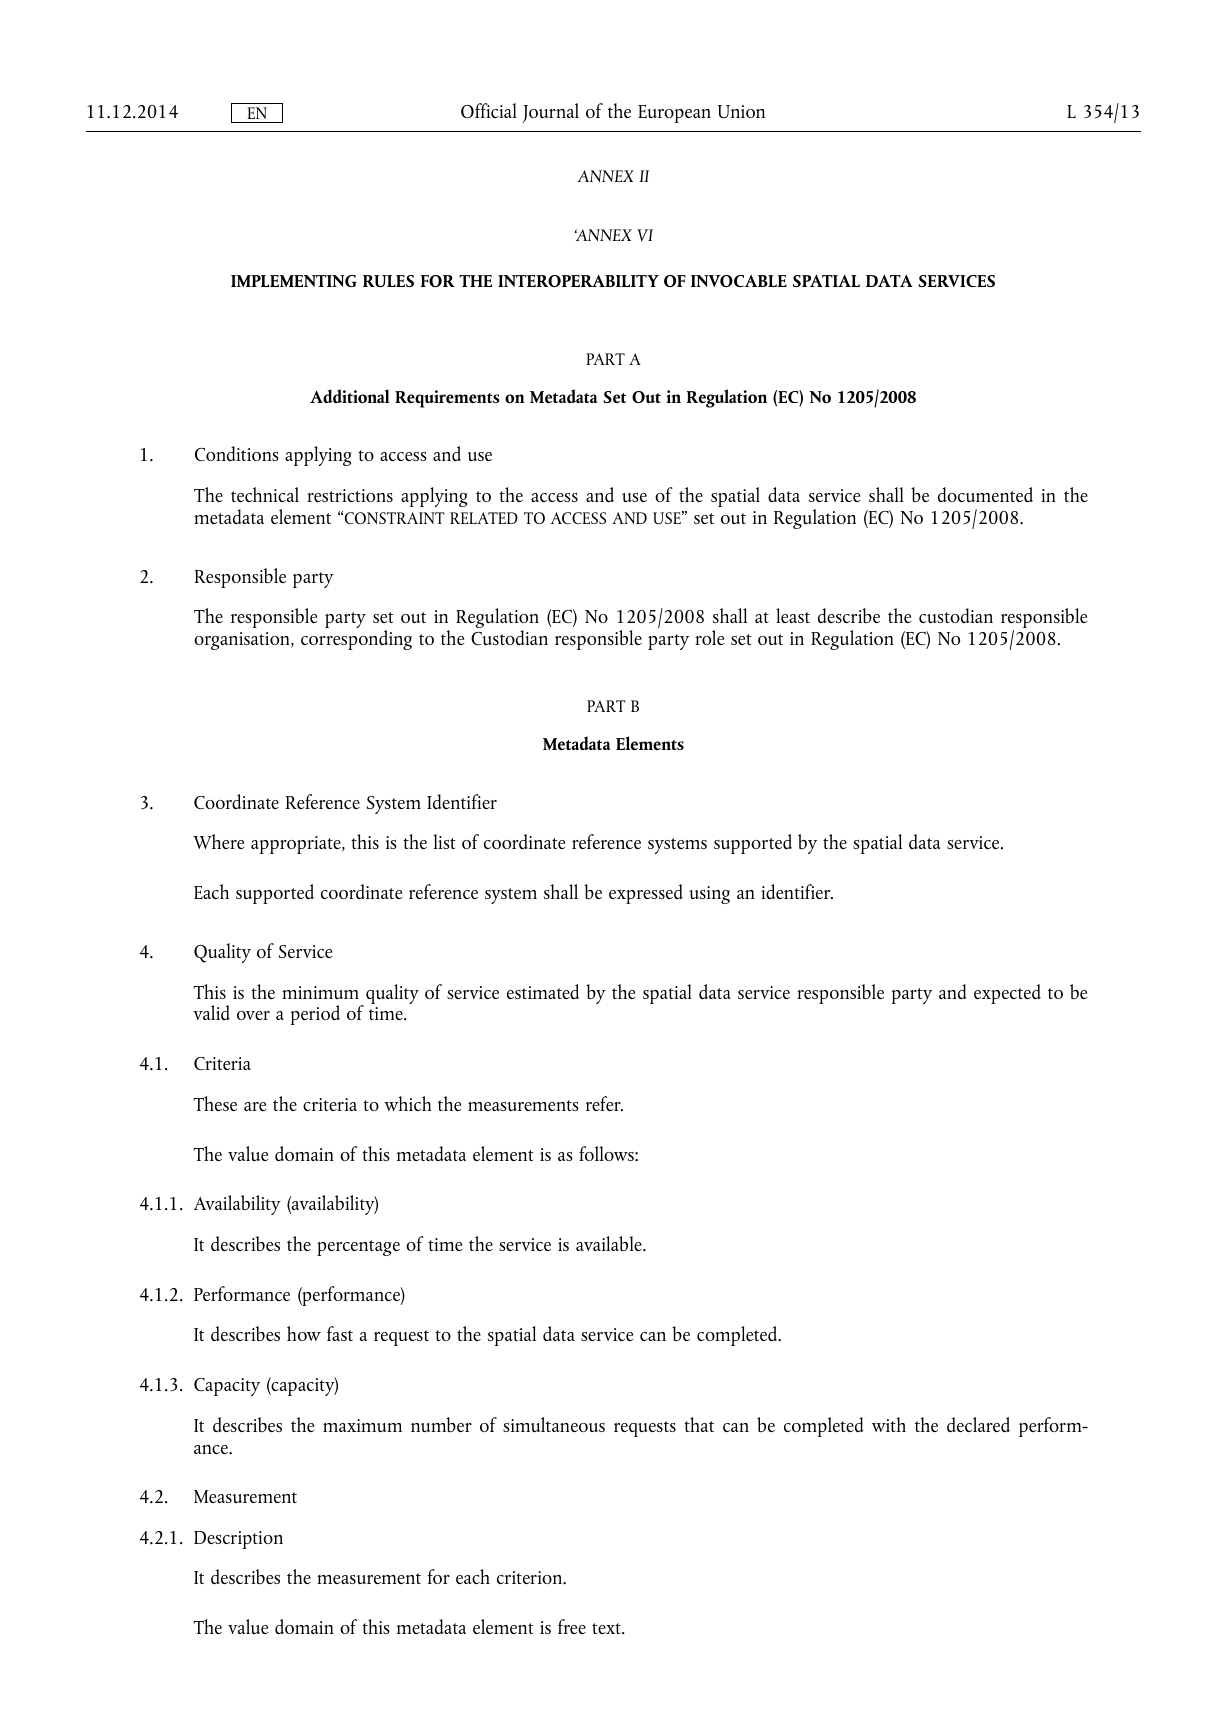 This screenshot has width=1227, height=1735. What do you see at coordinates (741, 111) in the screenshot?
I see `Union` at bounding box center [741, 111].
